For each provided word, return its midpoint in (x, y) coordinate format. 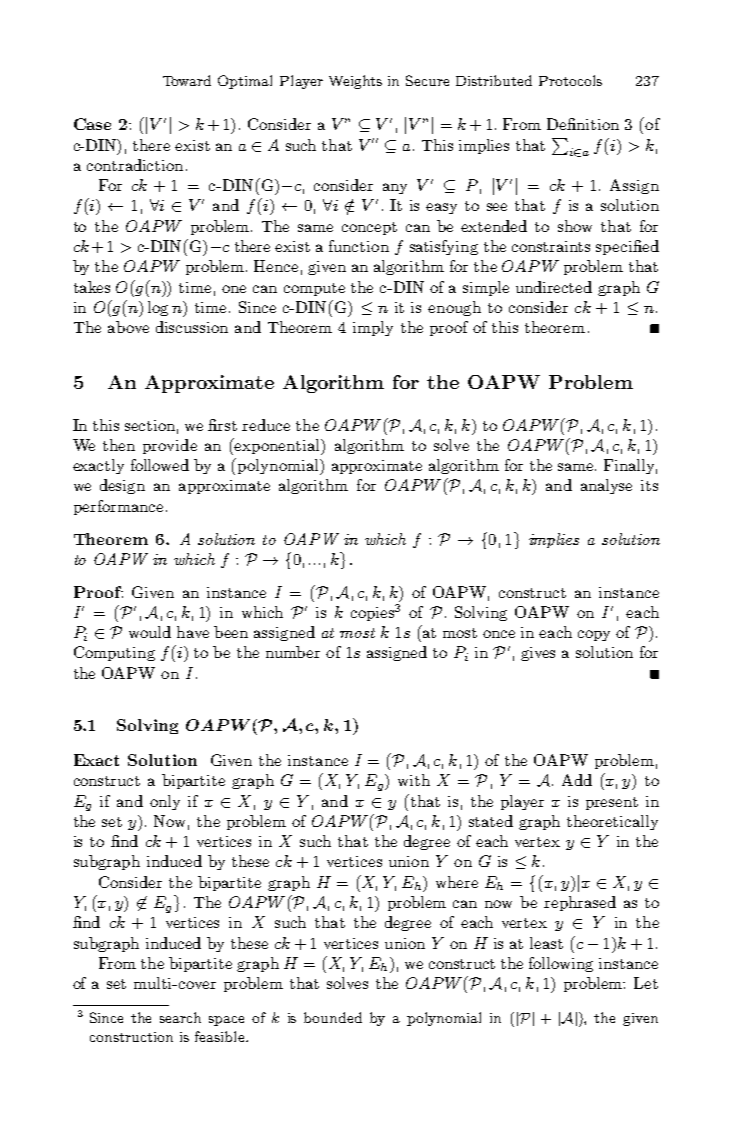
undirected (554, 287)
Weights (355, 82)
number (293, 652)
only (165, 802)
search (180, 1017)
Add (577, 780)
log (158, 308)
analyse (606, 486)
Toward (187, 80)
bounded (333, 1017)
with (414, 780)
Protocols (570, 80)
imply (373, 328)
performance (118, 507)
